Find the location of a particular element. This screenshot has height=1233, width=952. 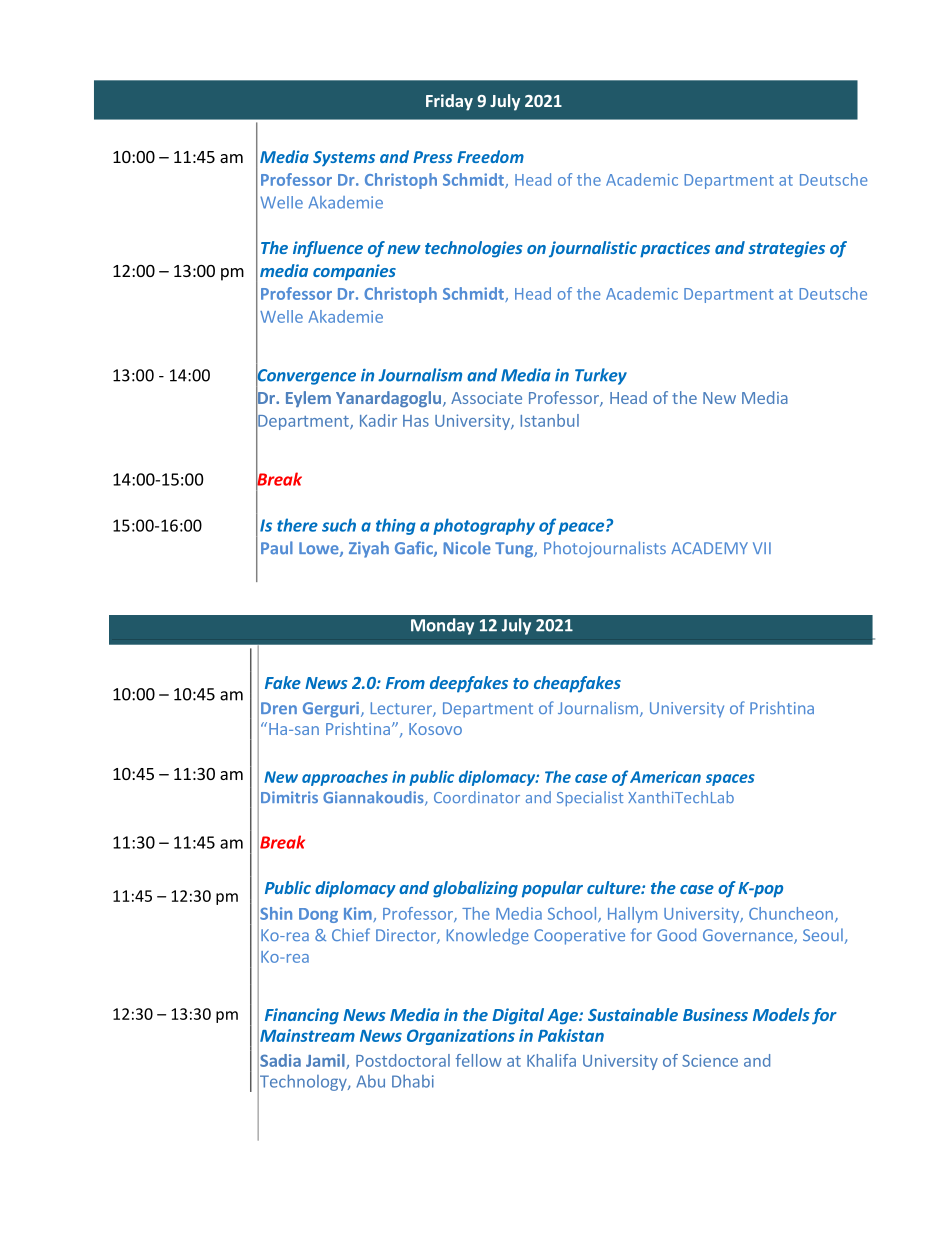

Jamil is located at coordinates (326, 1061).
